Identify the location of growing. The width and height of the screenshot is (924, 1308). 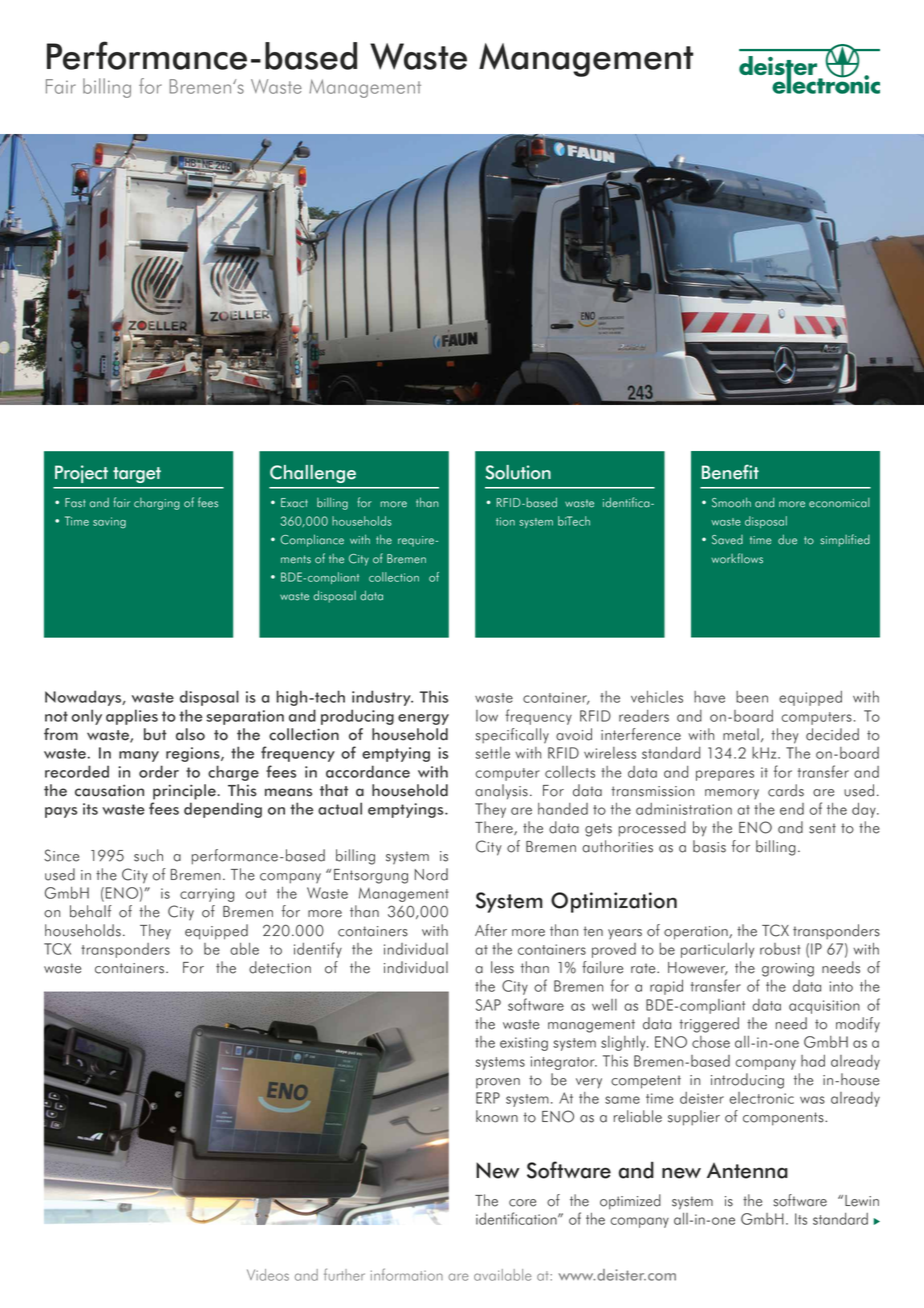
(788, 970).
